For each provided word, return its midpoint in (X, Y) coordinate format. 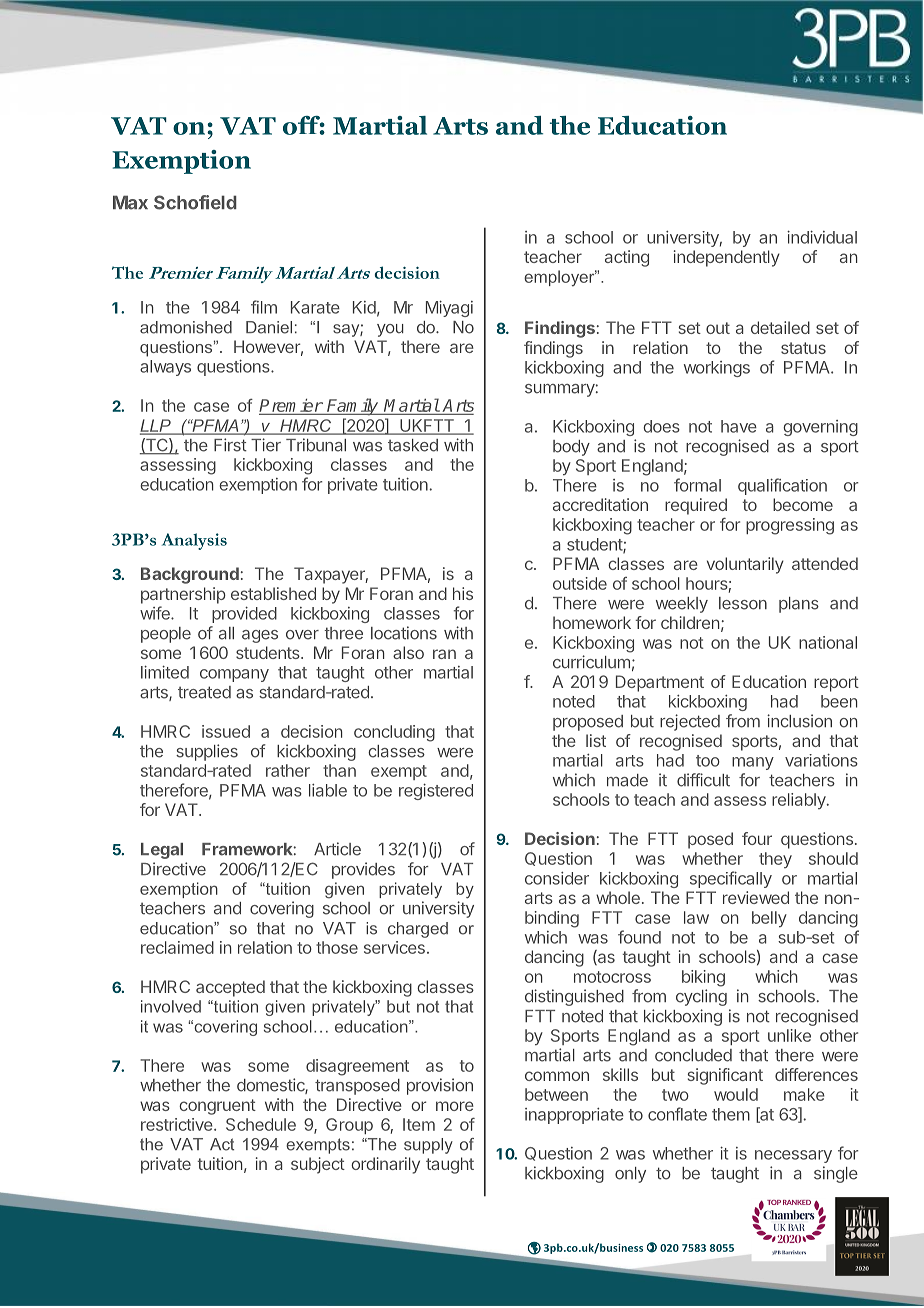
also (408, 652)
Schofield (195, 202)
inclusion (799, 721)
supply (428, 1146)
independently (727, 258)
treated (204, 692)
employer (560, 278)
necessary (793, 1156)
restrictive (177, 1124)
